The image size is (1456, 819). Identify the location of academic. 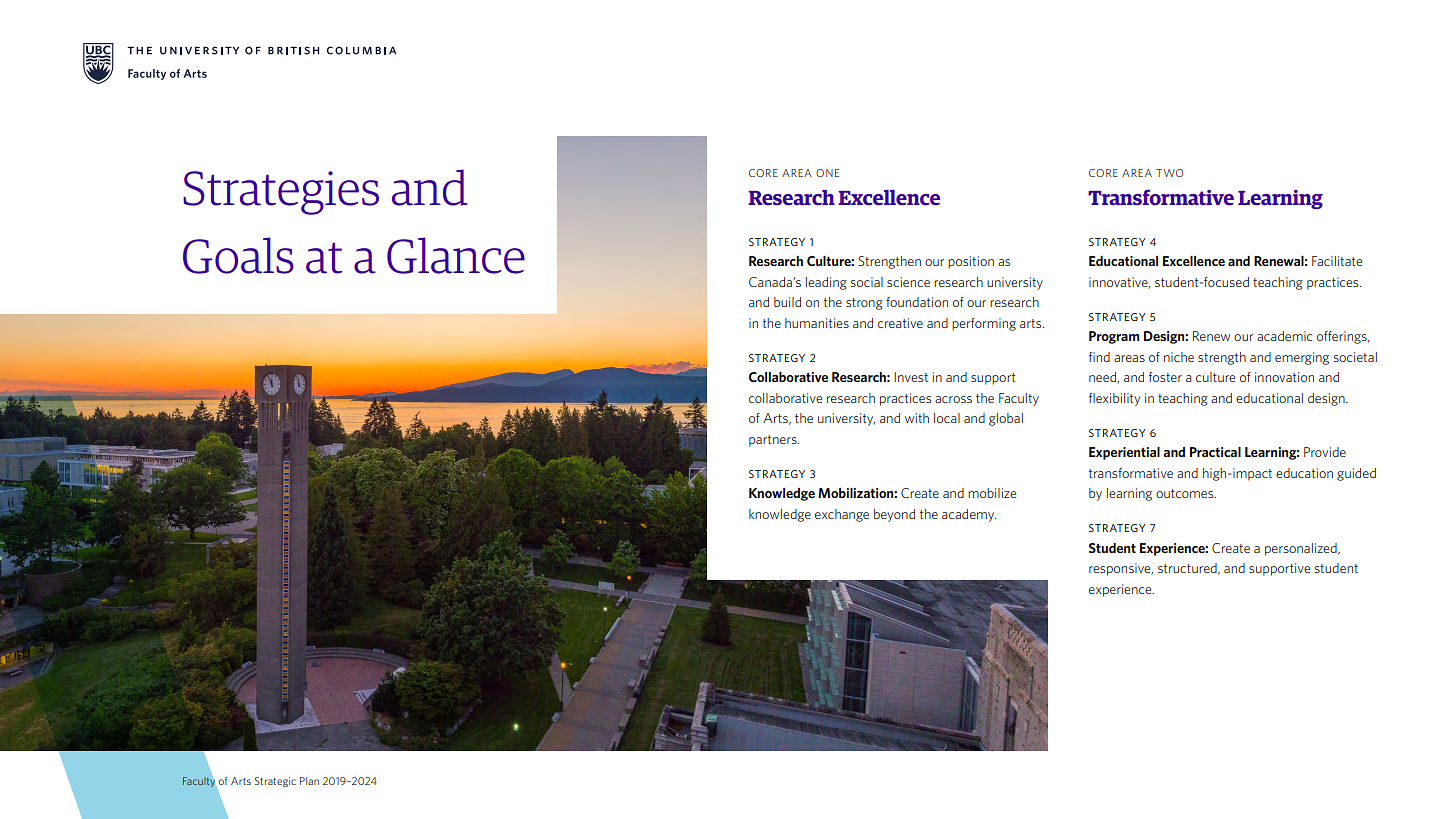
(1284, 336).
